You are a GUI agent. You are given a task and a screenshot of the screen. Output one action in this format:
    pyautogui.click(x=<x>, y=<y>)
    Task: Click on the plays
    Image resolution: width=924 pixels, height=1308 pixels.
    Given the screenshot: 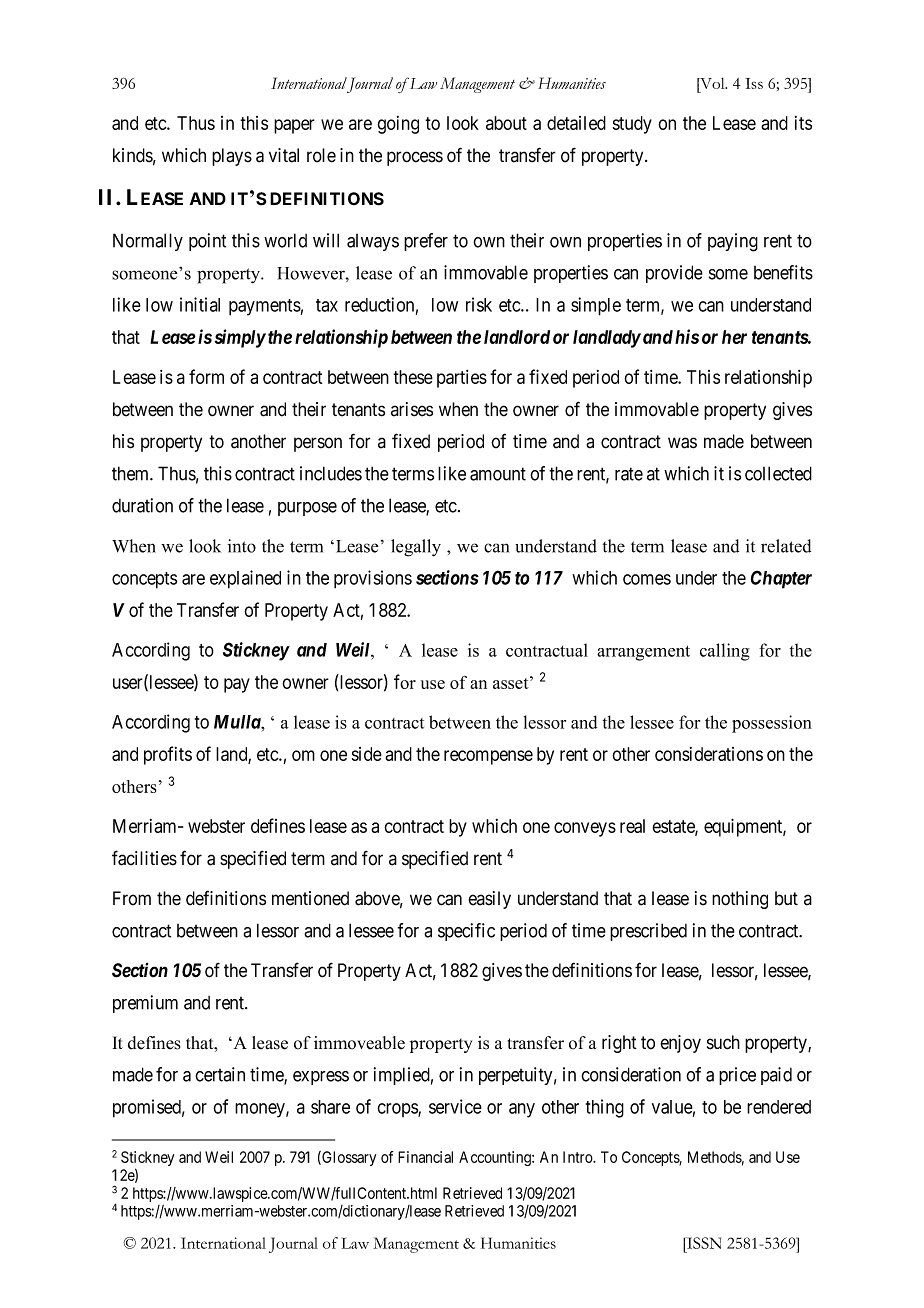 What is the action you would take?
    pyautogui.click(x=232, y=157)
